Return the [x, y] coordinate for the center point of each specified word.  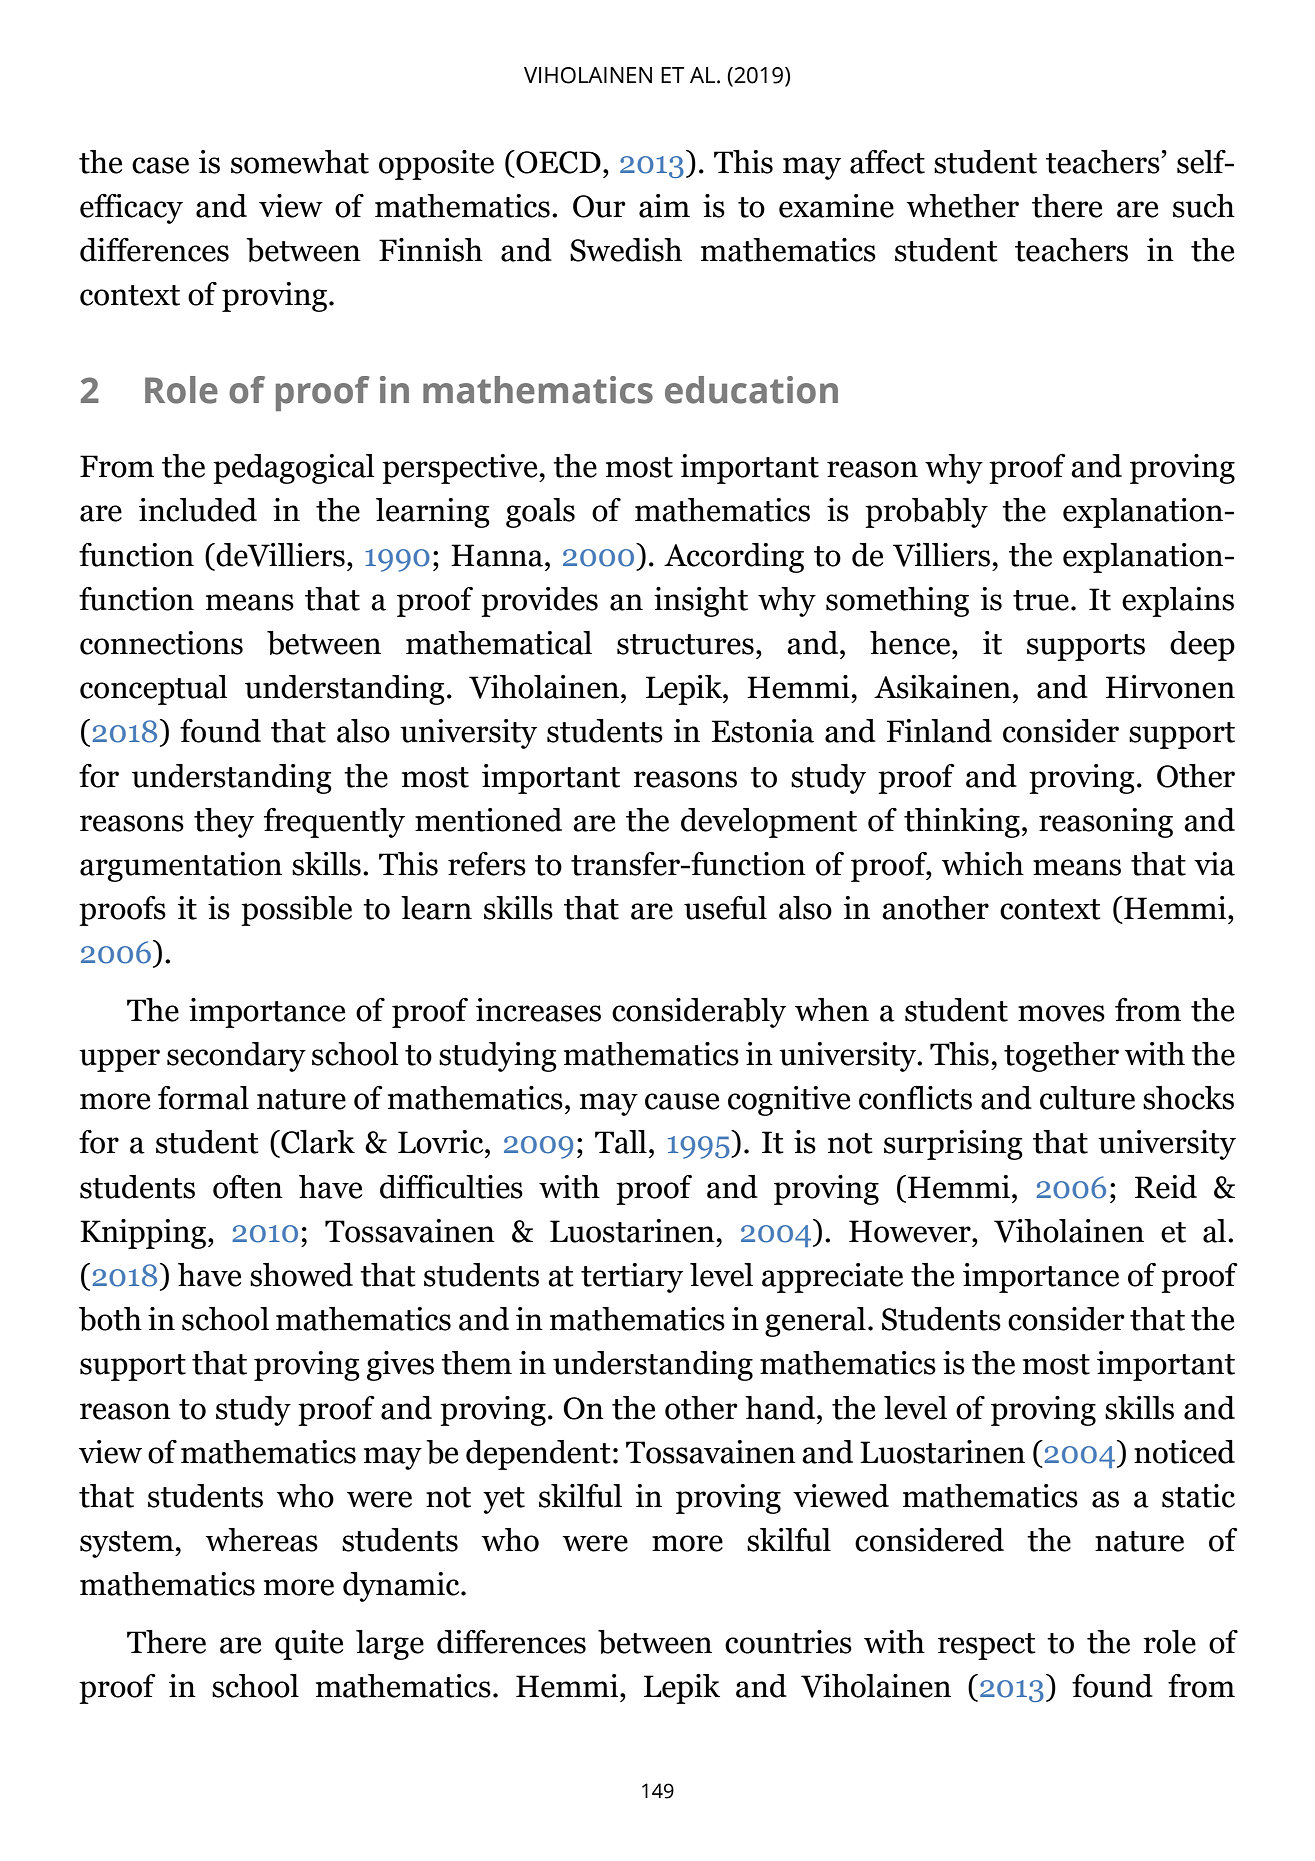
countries [788, 1642]
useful [725, 908]
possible [296, 911]
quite [309, 1645]
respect [987, 1646]
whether [962, 206]
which [982, 864]
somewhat [300, 162]
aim [664, 206]
